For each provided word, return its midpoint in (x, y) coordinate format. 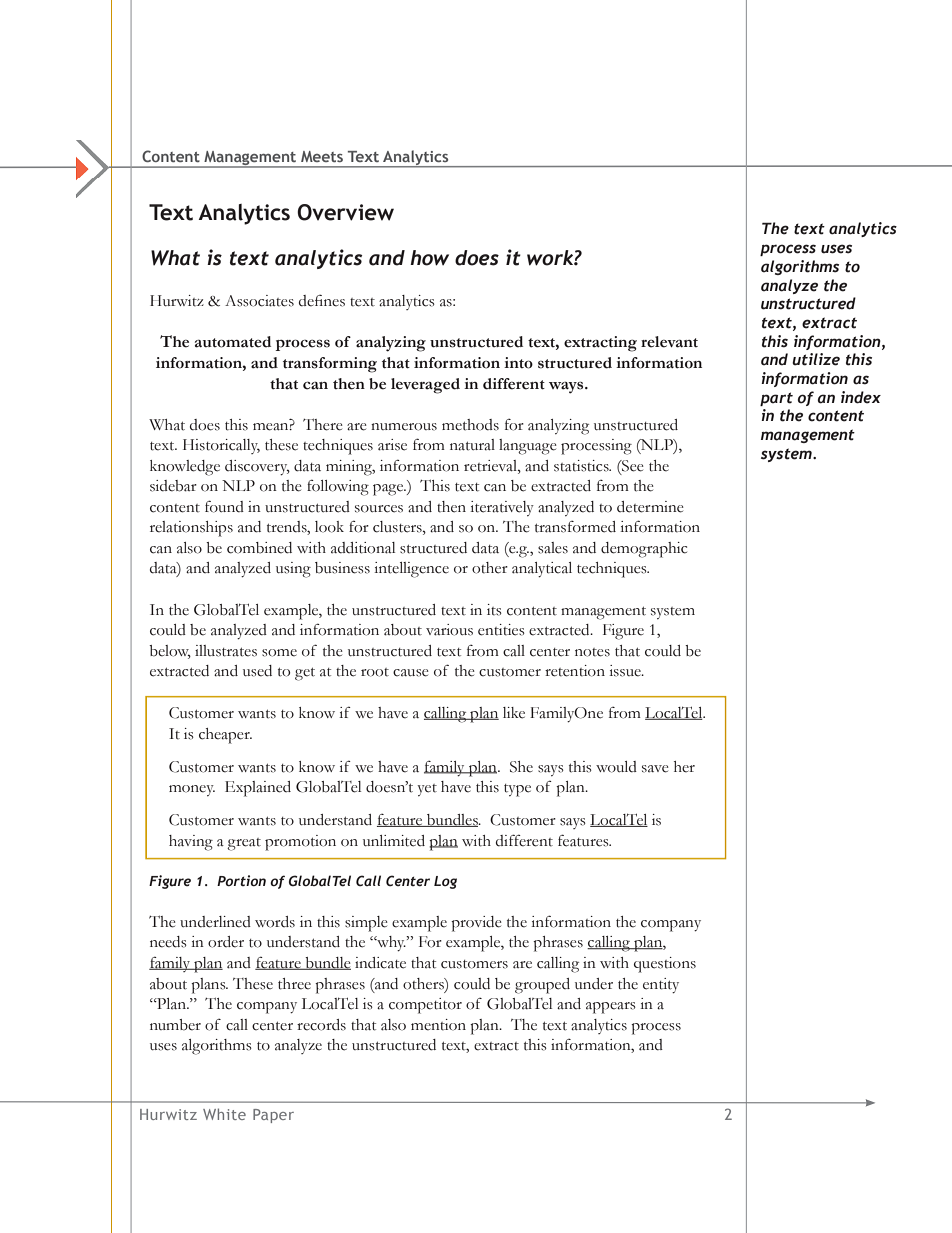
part (776, 399)
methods (470, 425)
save (655, 769)
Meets (322, 156)
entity (661, 986)
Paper (273, 1116)
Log (445, 882)
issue (626, 671)
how (429, 258)
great (244, 844)
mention (438, 1025)
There (323, 425)
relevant (669, 342)
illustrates (226, 651)
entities (501, 630)
